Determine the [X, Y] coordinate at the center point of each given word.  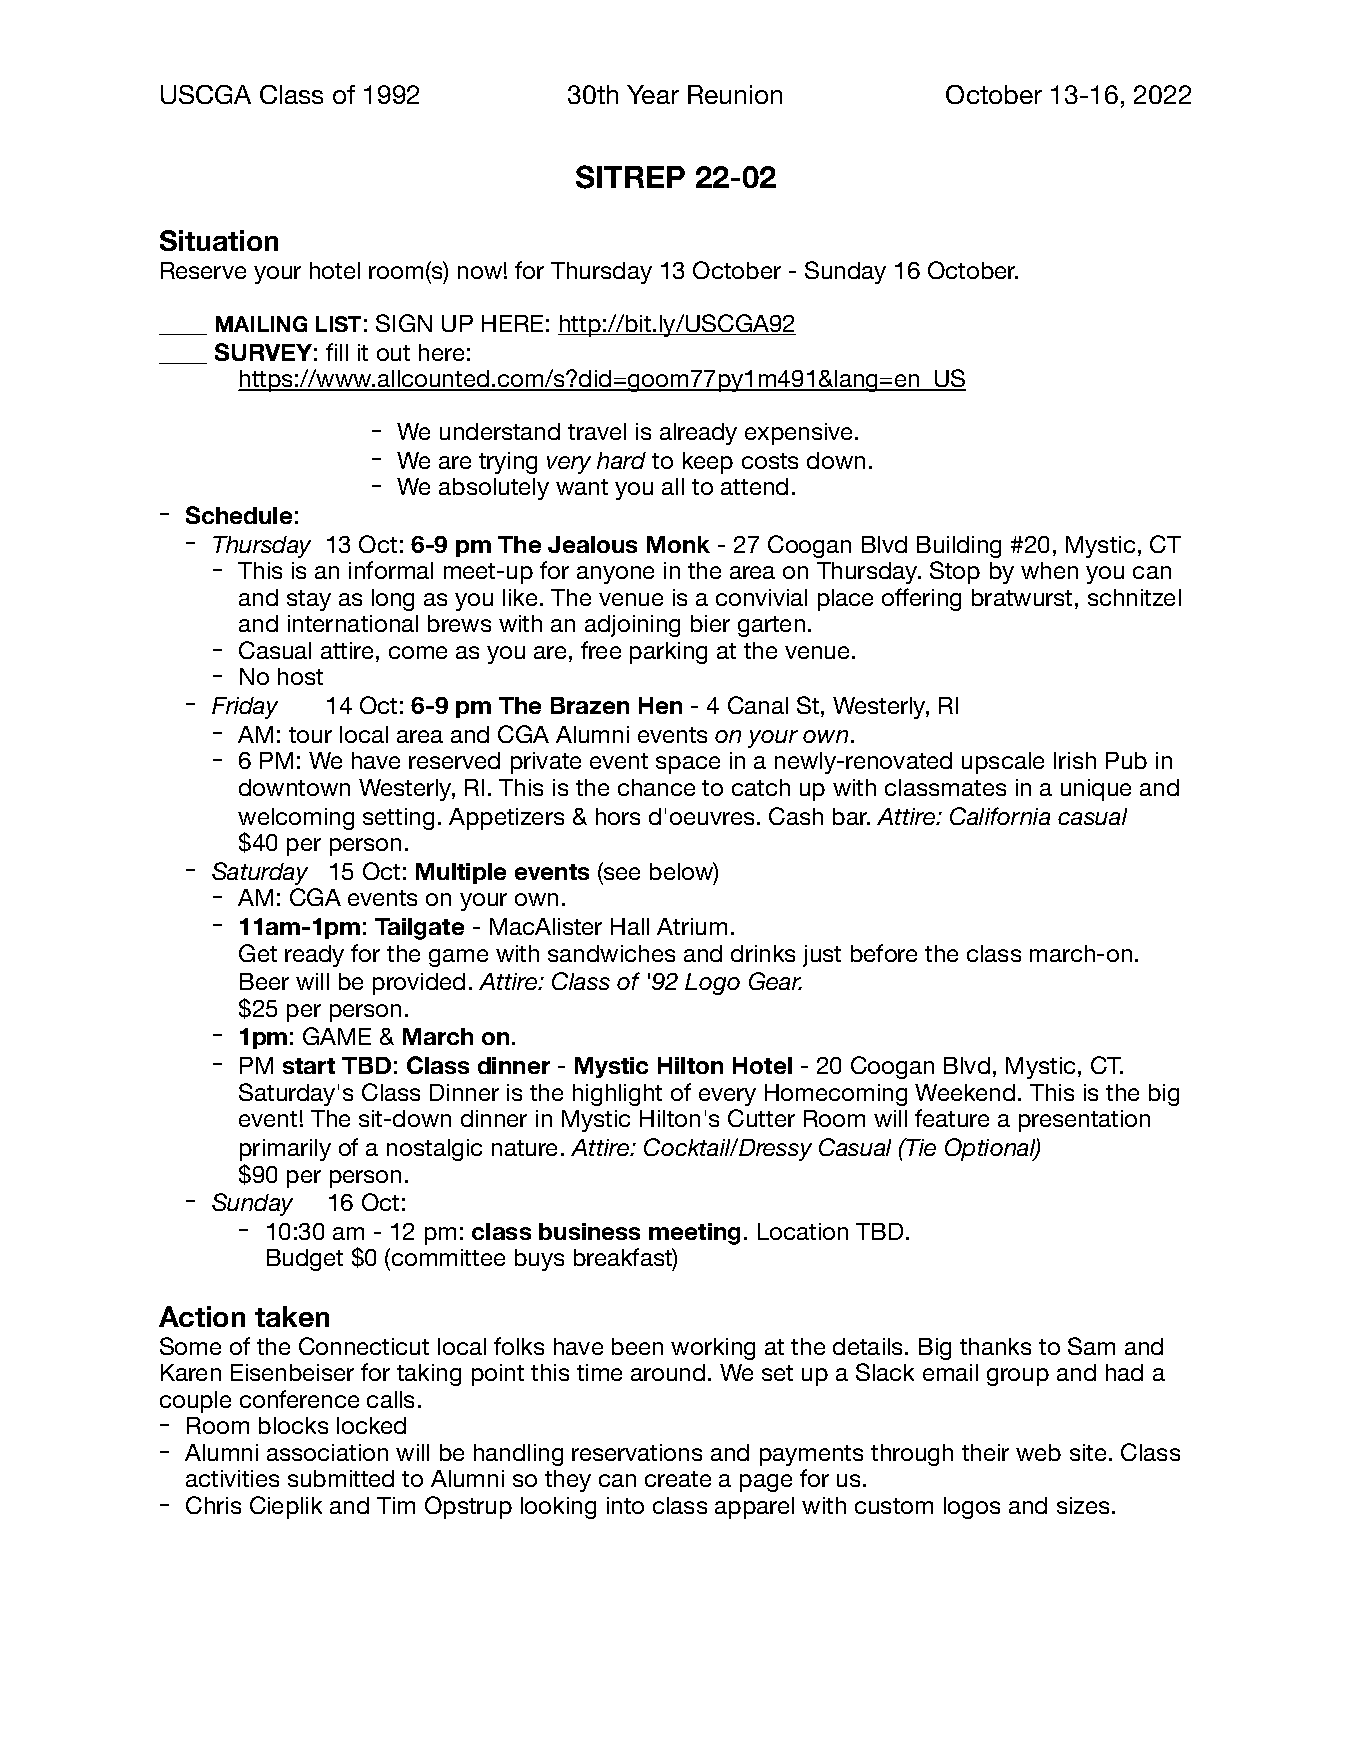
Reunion [735, 94]
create [678, 1479]
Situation [219, 240]
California [1000, 816]
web [1038, 1452]
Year [653, 94]
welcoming [296, 820]
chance [656, 787]
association [327, 1452]
